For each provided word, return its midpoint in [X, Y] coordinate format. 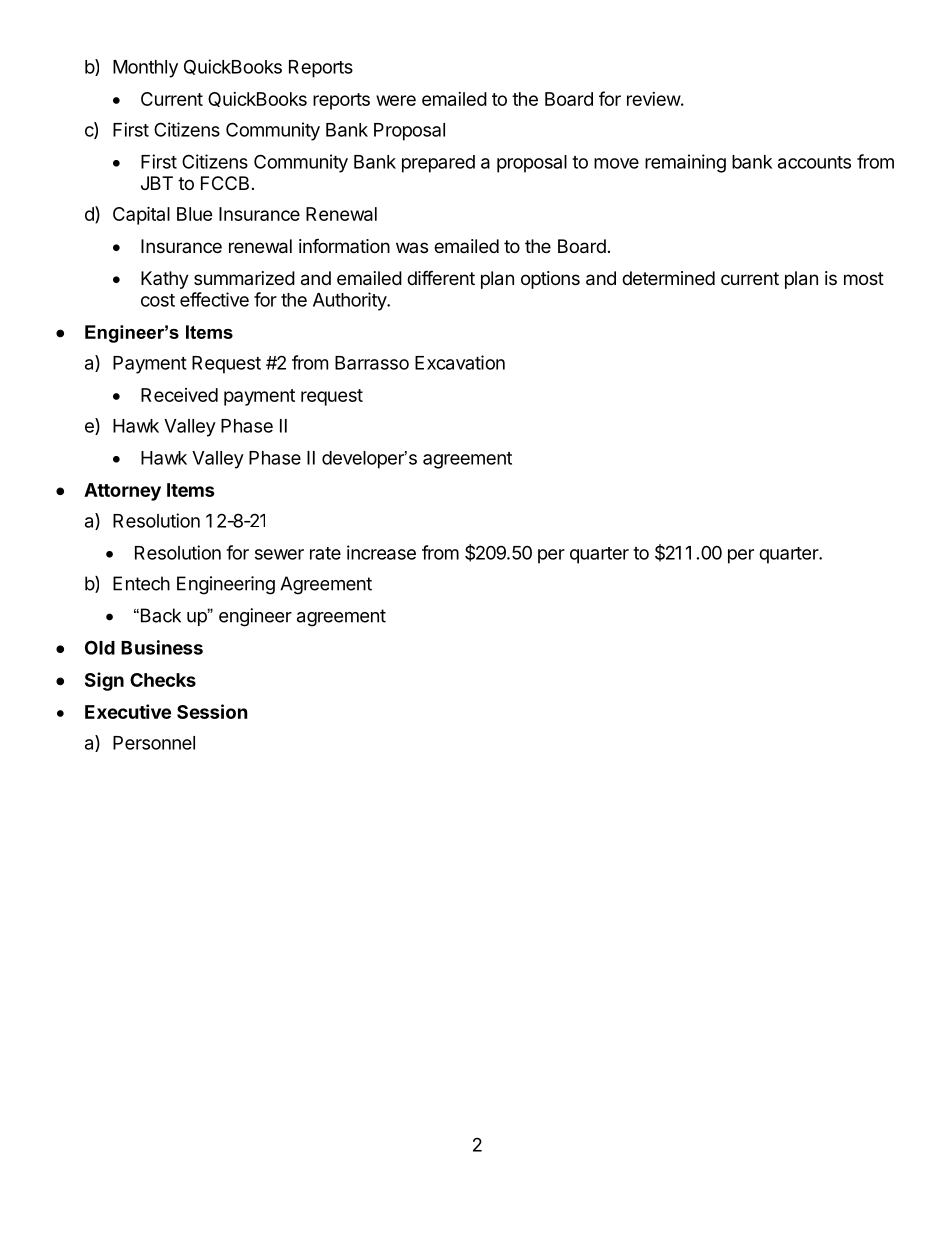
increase [381, 552]
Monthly [145, 69]
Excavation [460, 362]
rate [325, 553]
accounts [814, 162]
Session [212, 711]
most [864, 278]
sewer [279, 554]
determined [668, 278]
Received [179, 395]
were [396, 100]
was [412, 247]
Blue [195, 214]
